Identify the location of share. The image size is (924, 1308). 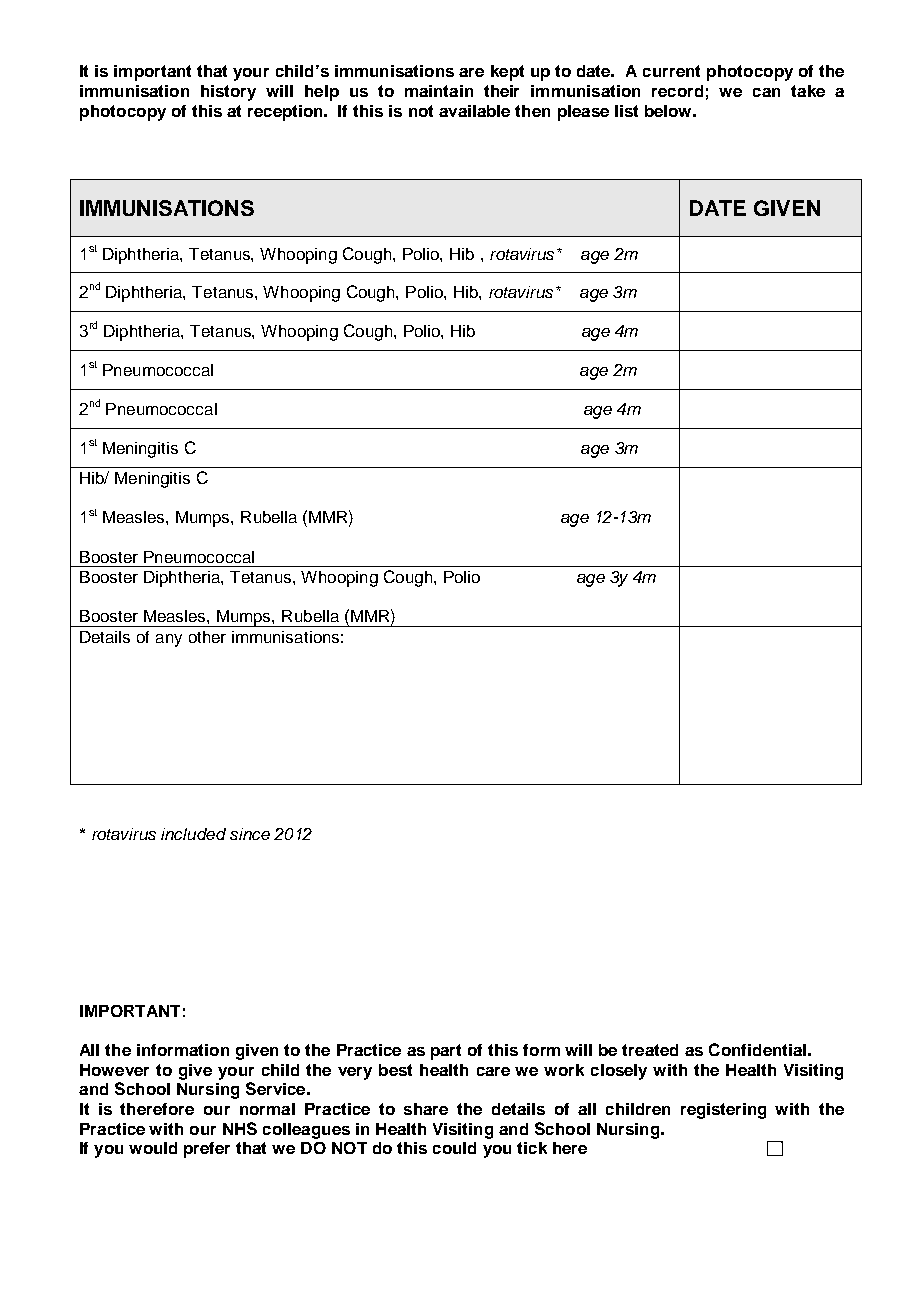
(426, 1109).
